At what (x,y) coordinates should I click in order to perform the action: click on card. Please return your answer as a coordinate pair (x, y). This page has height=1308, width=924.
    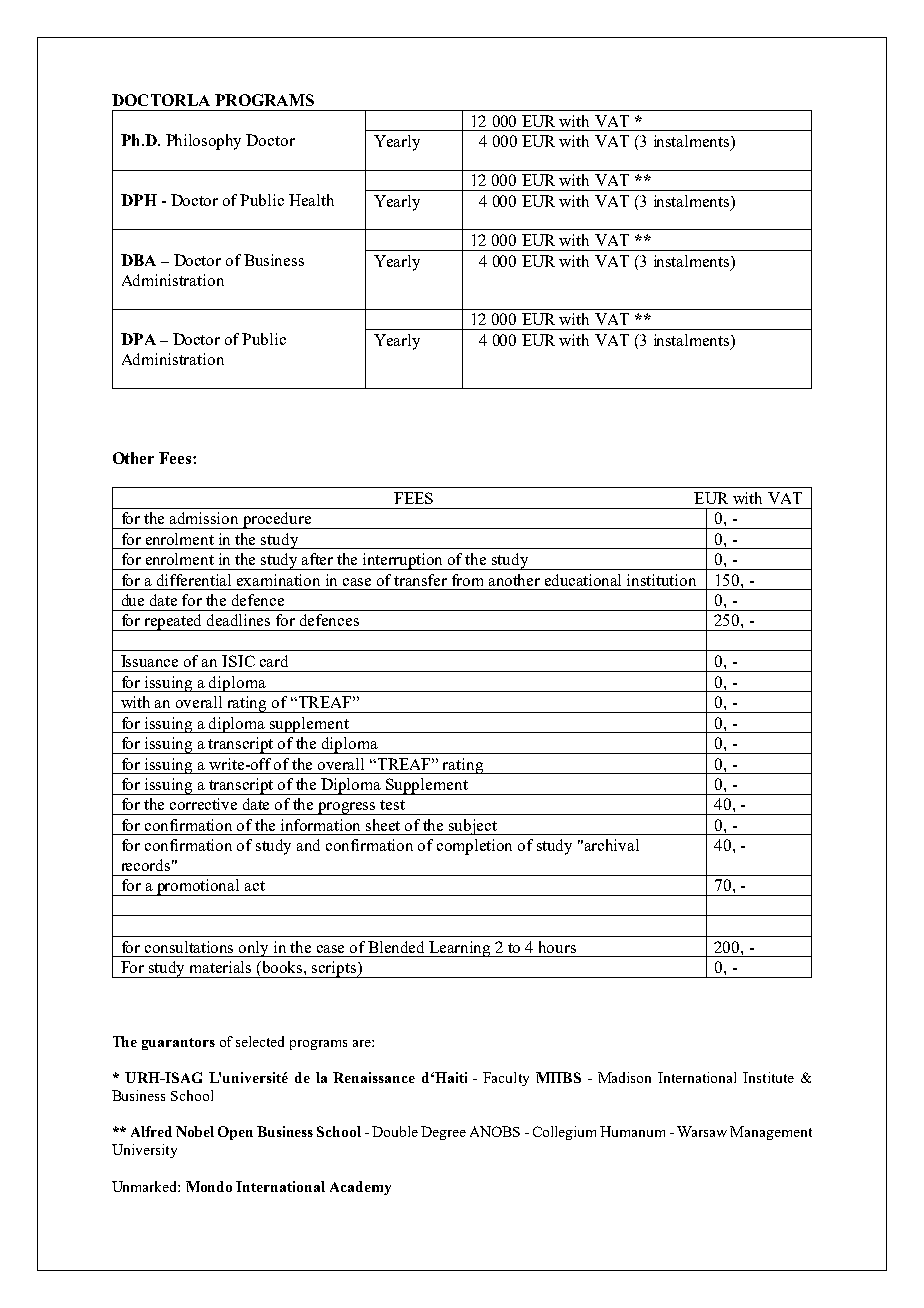
    Looking at the image, I should click on (274, 661).
